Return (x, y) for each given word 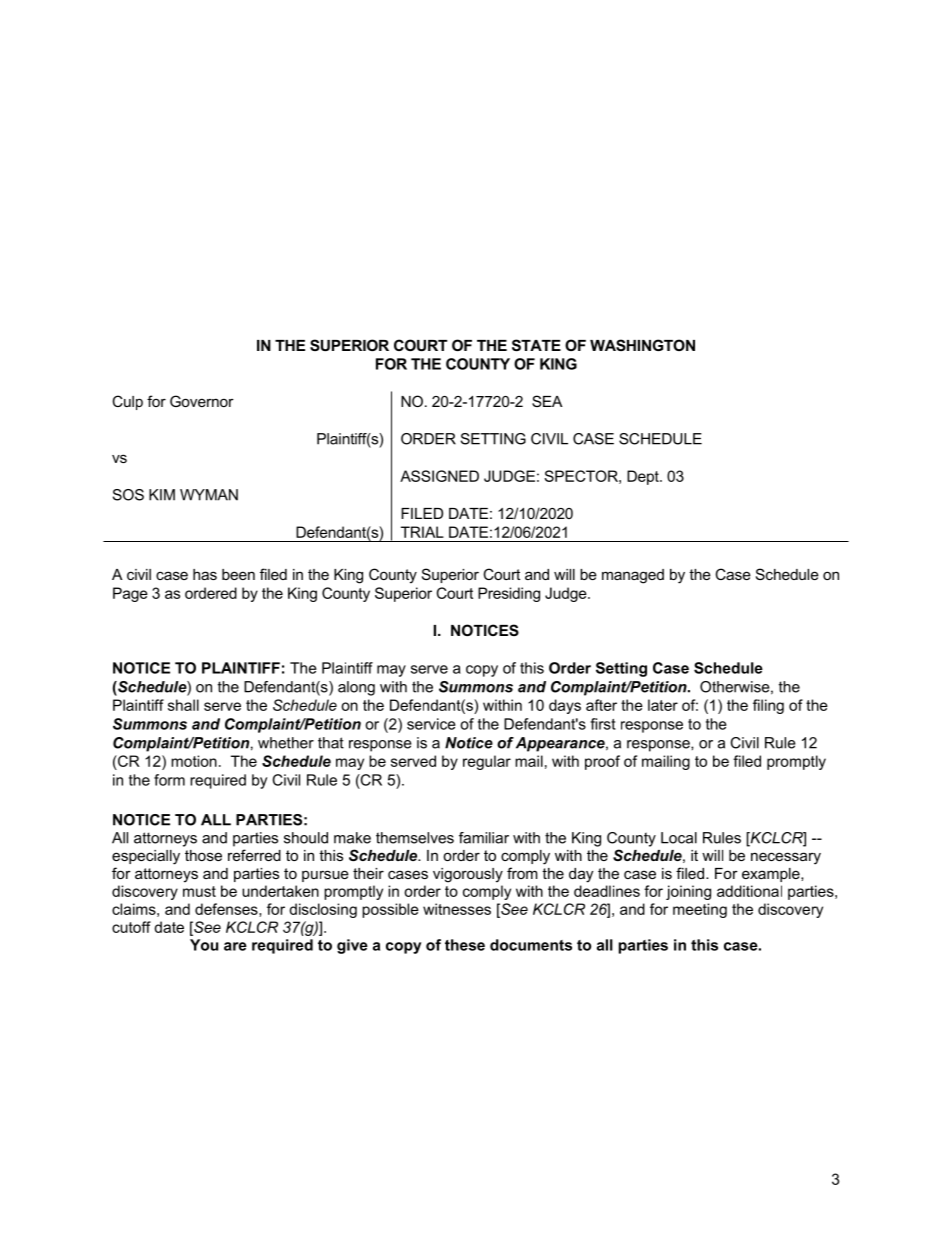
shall (183, 705)
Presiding (509, 594)
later (663, 705)
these (465, 945)
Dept (644, 477)
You (204, 945)
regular (487, 762)
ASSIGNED (439, 476)
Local (679, 838)
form (169, 780)
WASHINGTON (642, 345)
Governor (202, 401)
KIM (162, 495)
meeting (700, 910)
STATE (536, 345)
